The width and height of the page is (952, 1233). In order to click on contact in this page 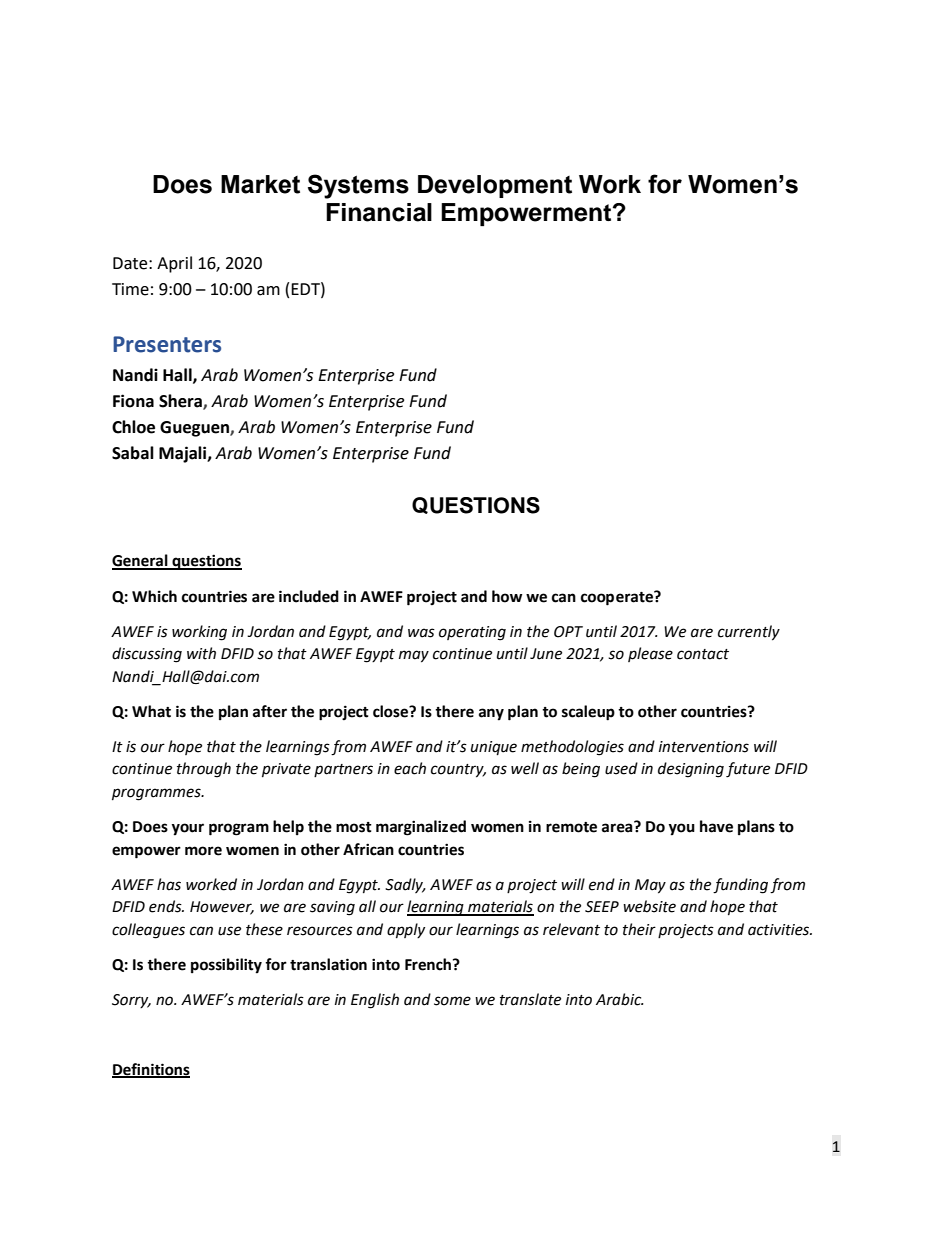, I will do `click(703, 654)`.
